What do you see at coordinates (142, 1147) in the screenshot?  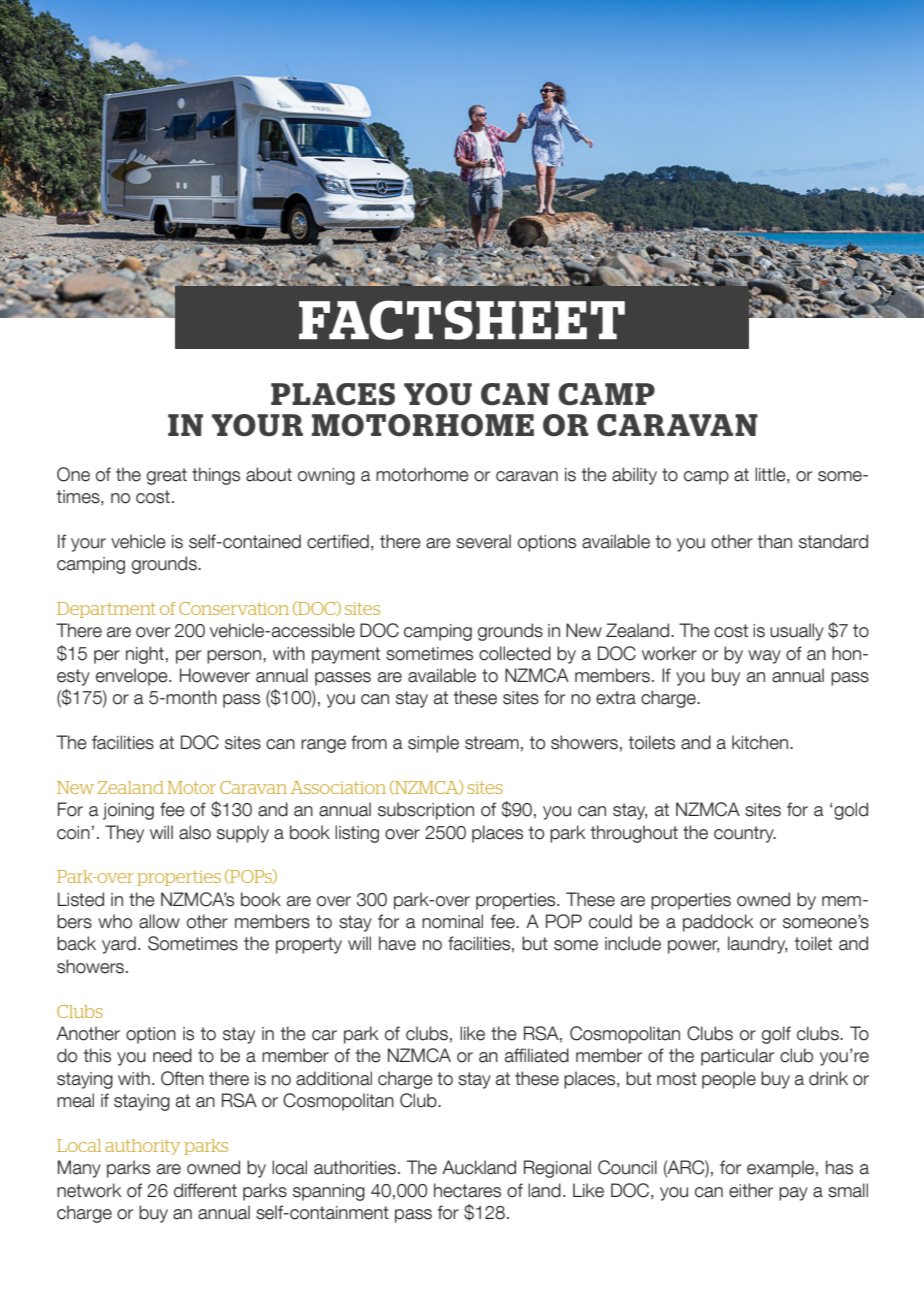 I see `authority` at bounding box center [142, 1147].
